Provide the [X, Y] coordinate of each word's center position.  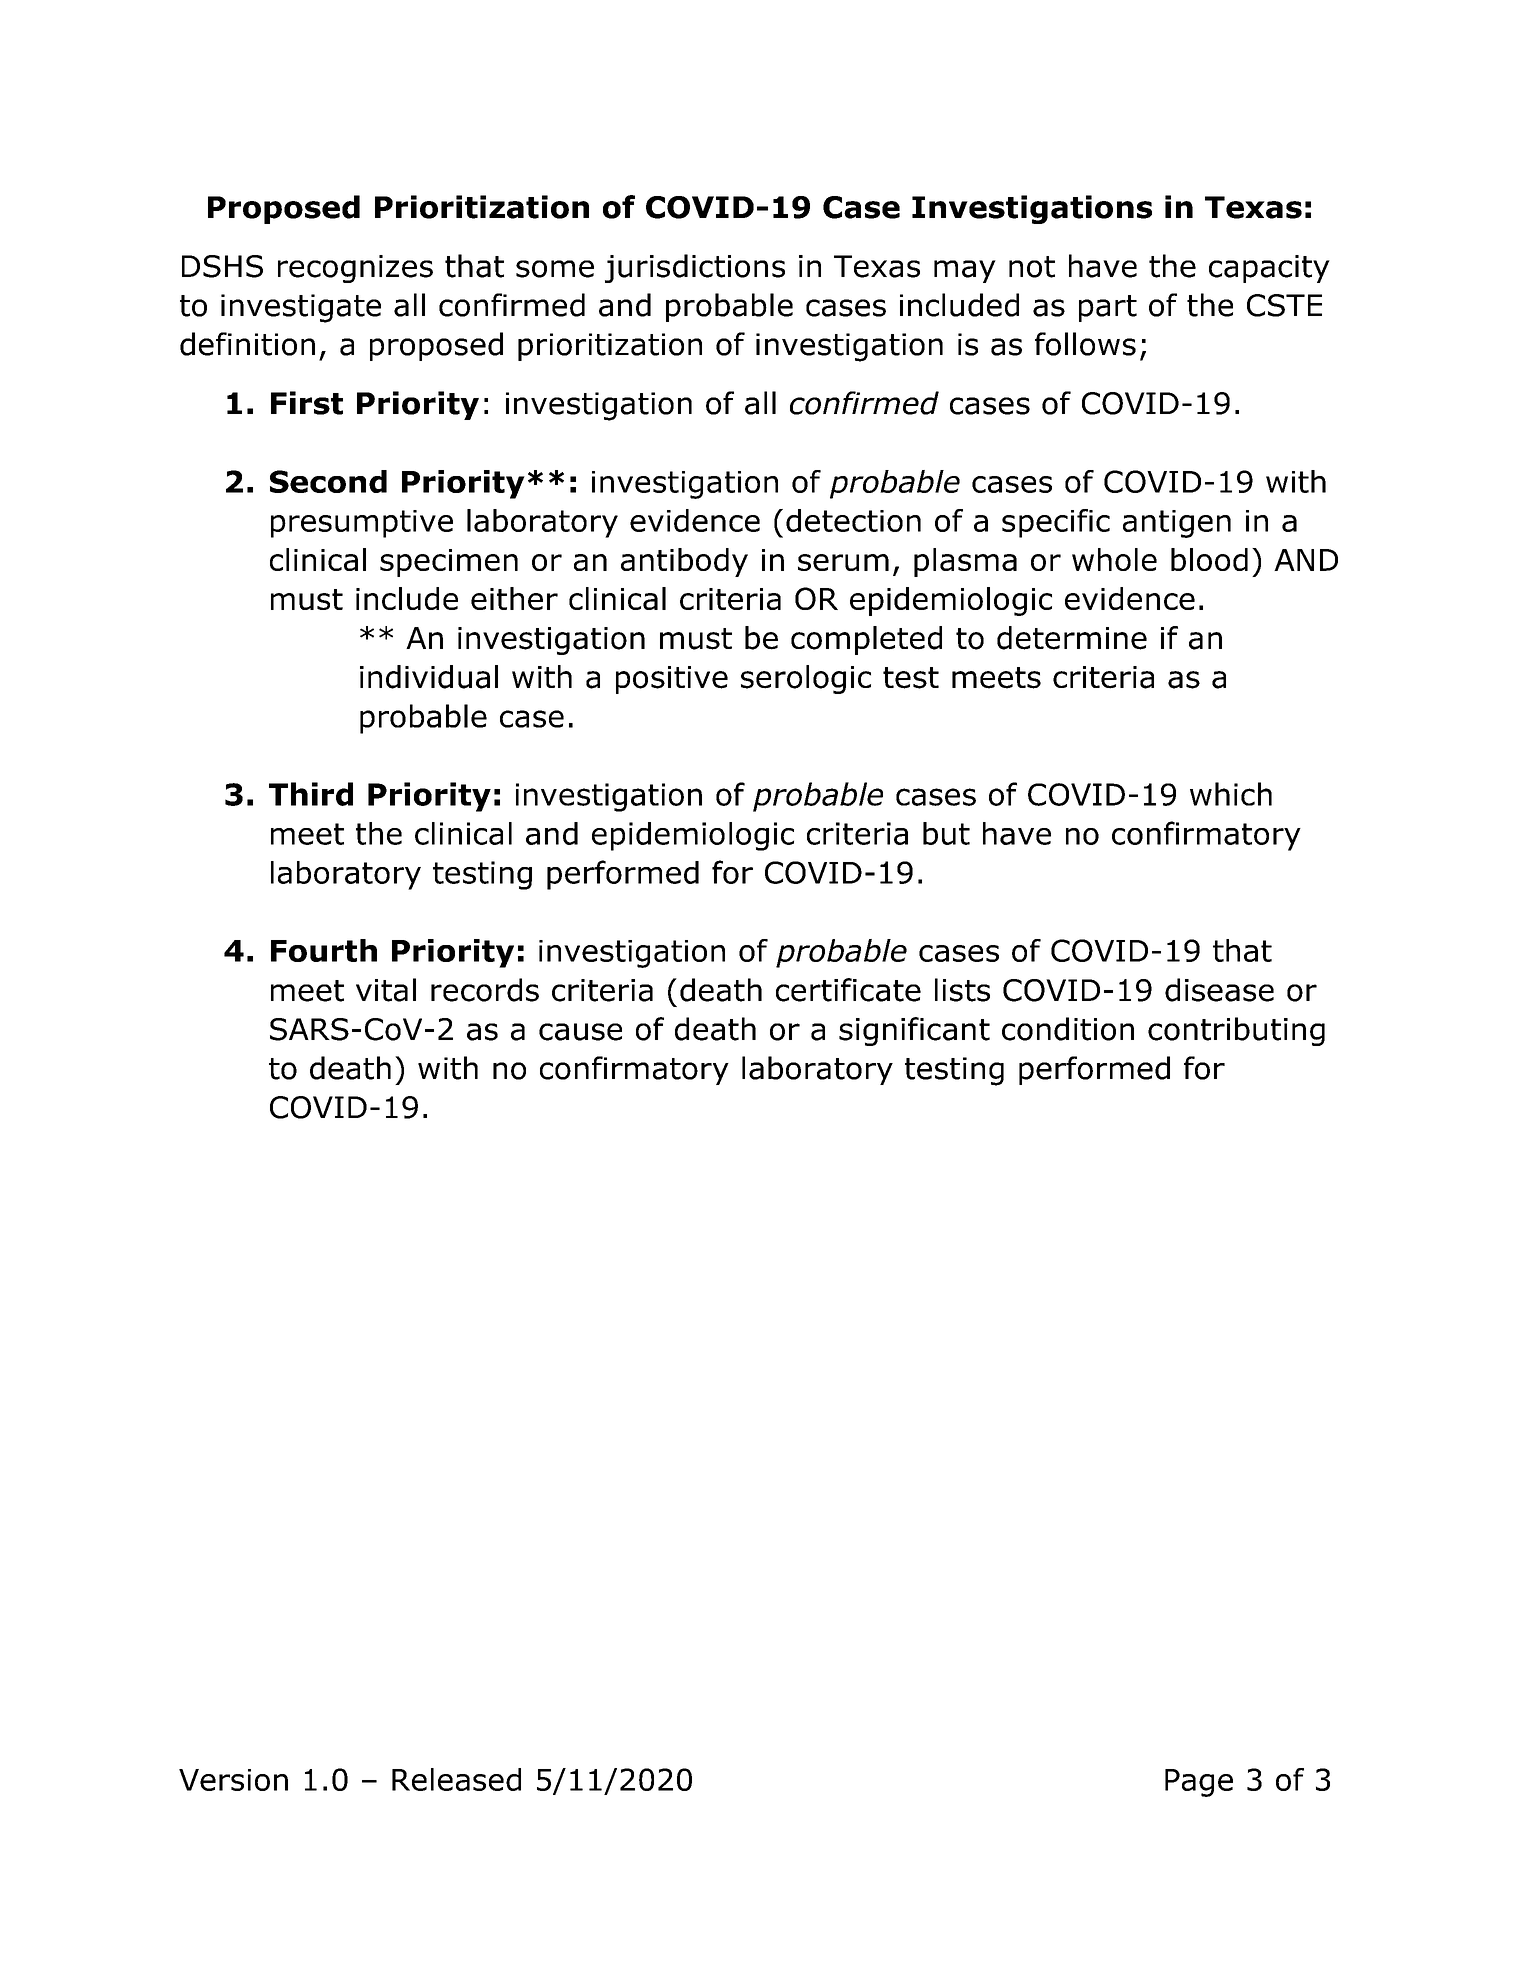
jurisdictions [695, 268]
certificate [848, 990]
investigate [301, 308]
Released [456, 1779]
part [1108, 308]
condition [1068, 1029]
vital [386, 990]
